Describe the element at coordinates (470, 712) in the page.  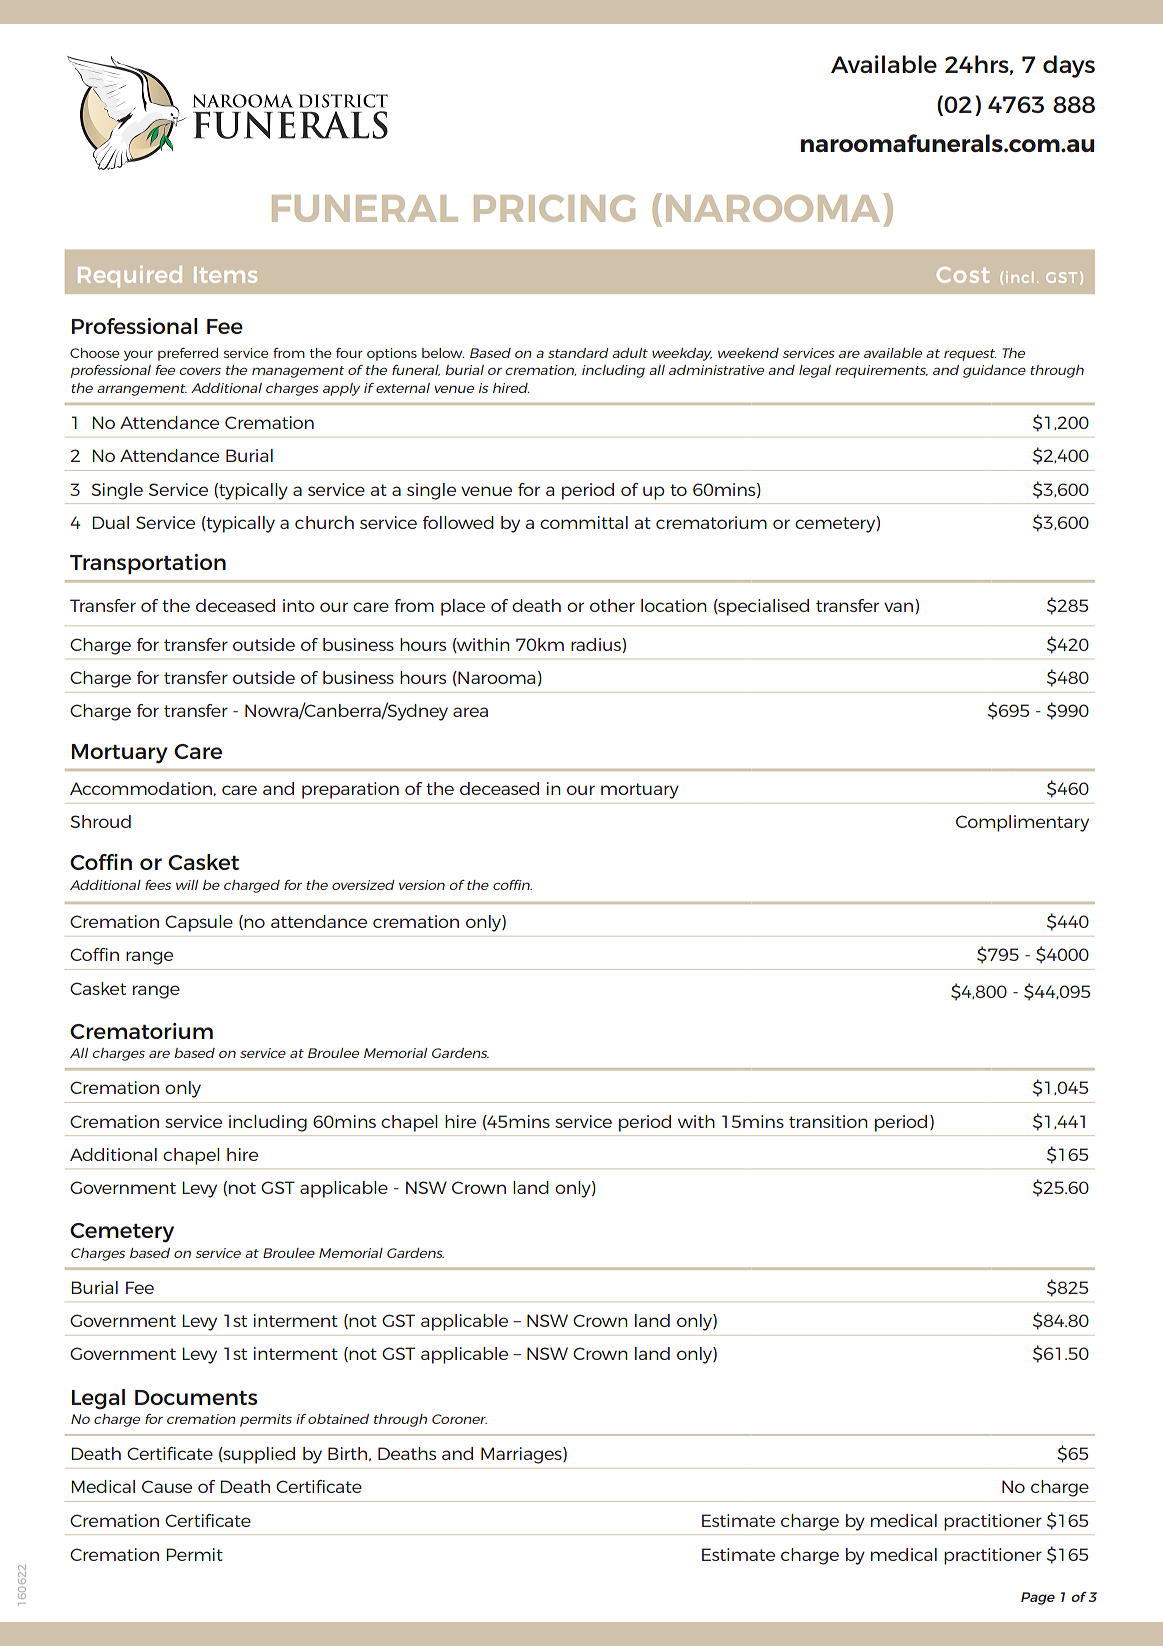
I see `area` at that location.
